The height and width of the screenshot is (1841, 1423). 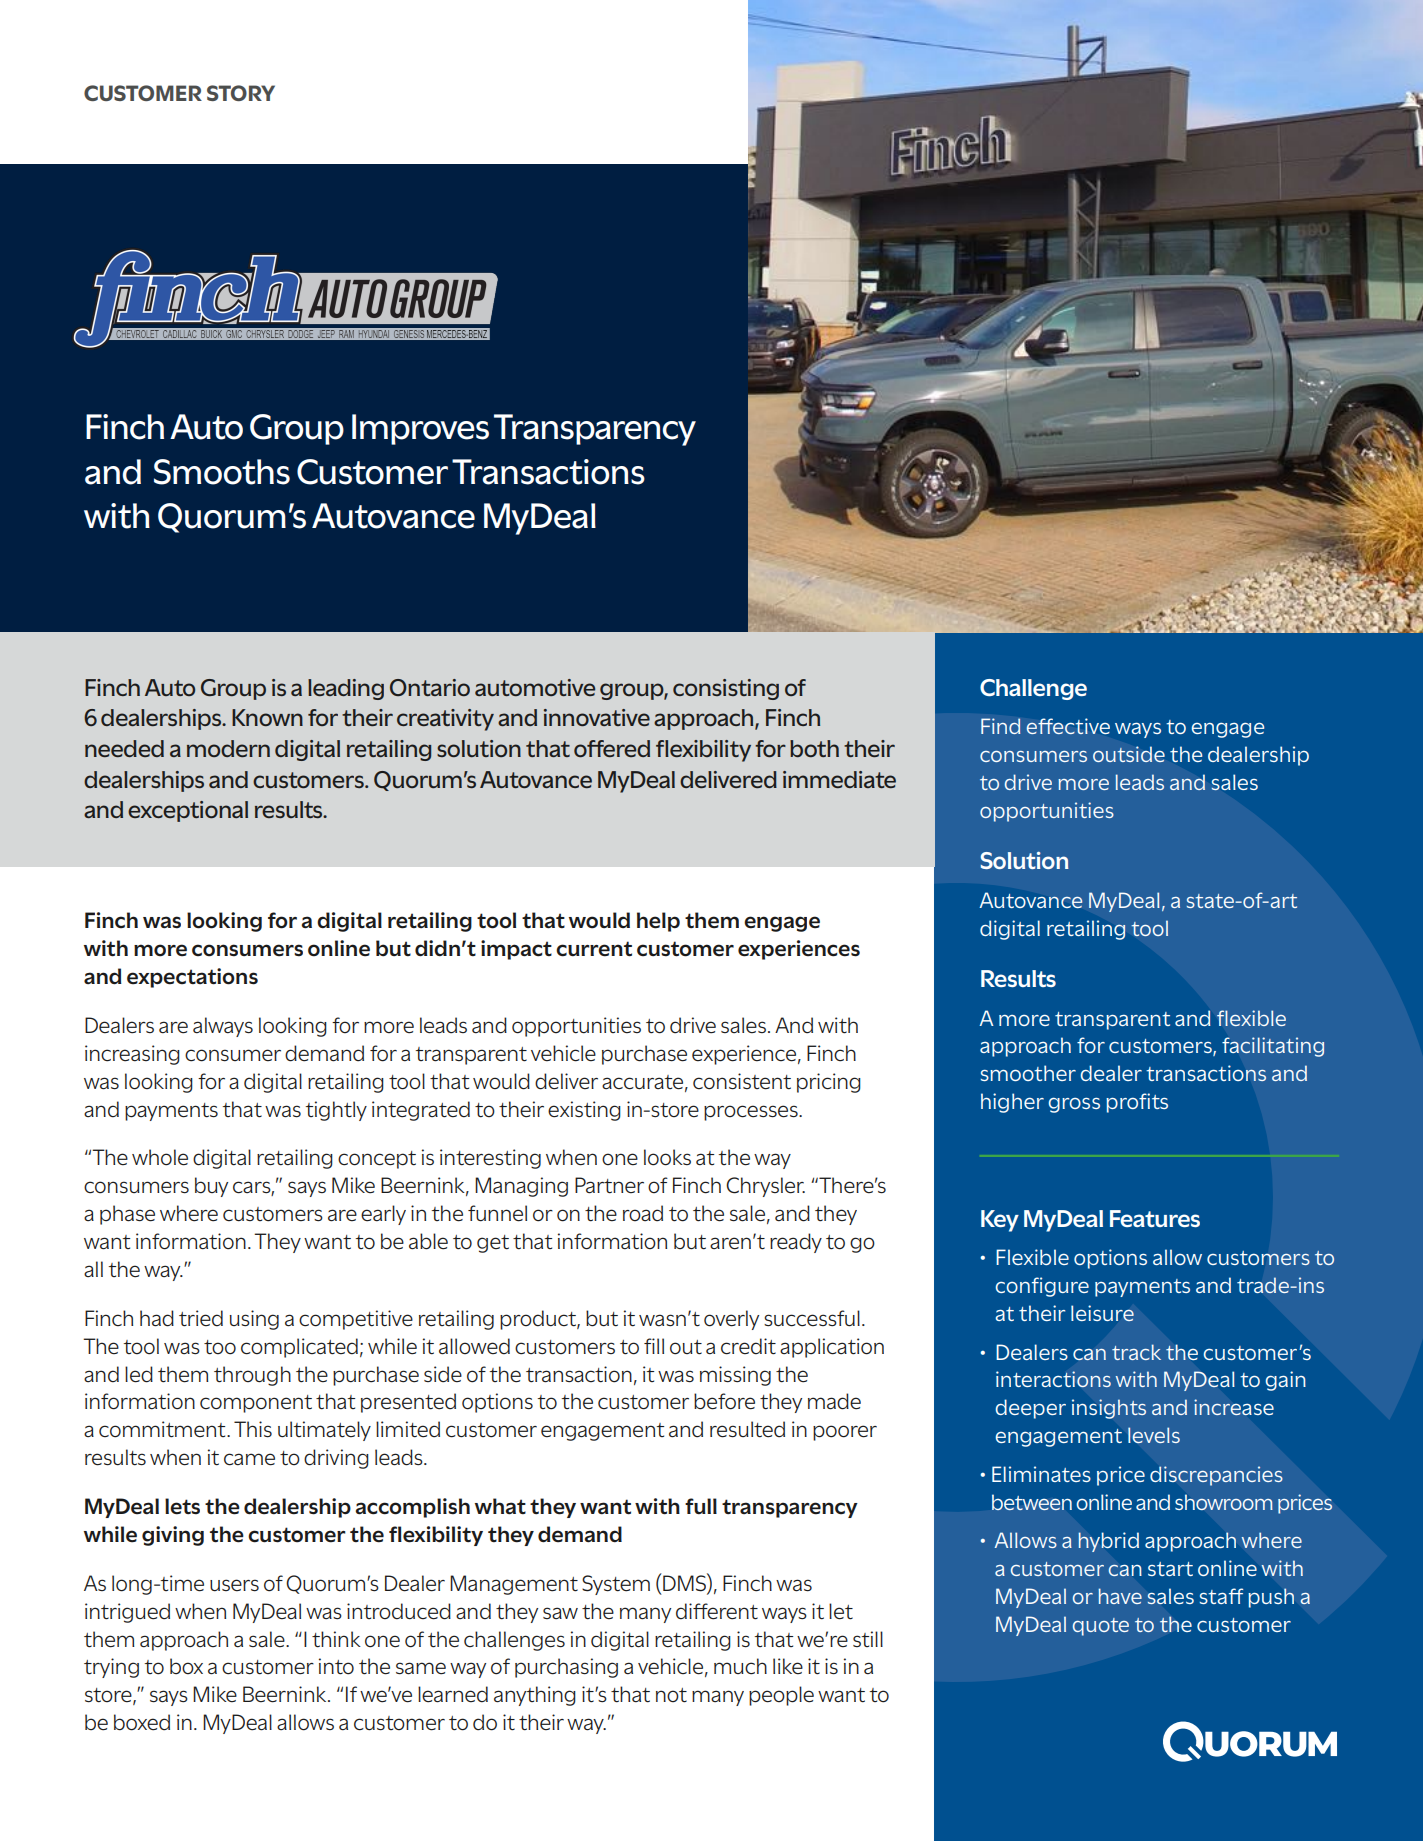 I want to click on help, so click(x=658, y=922).
